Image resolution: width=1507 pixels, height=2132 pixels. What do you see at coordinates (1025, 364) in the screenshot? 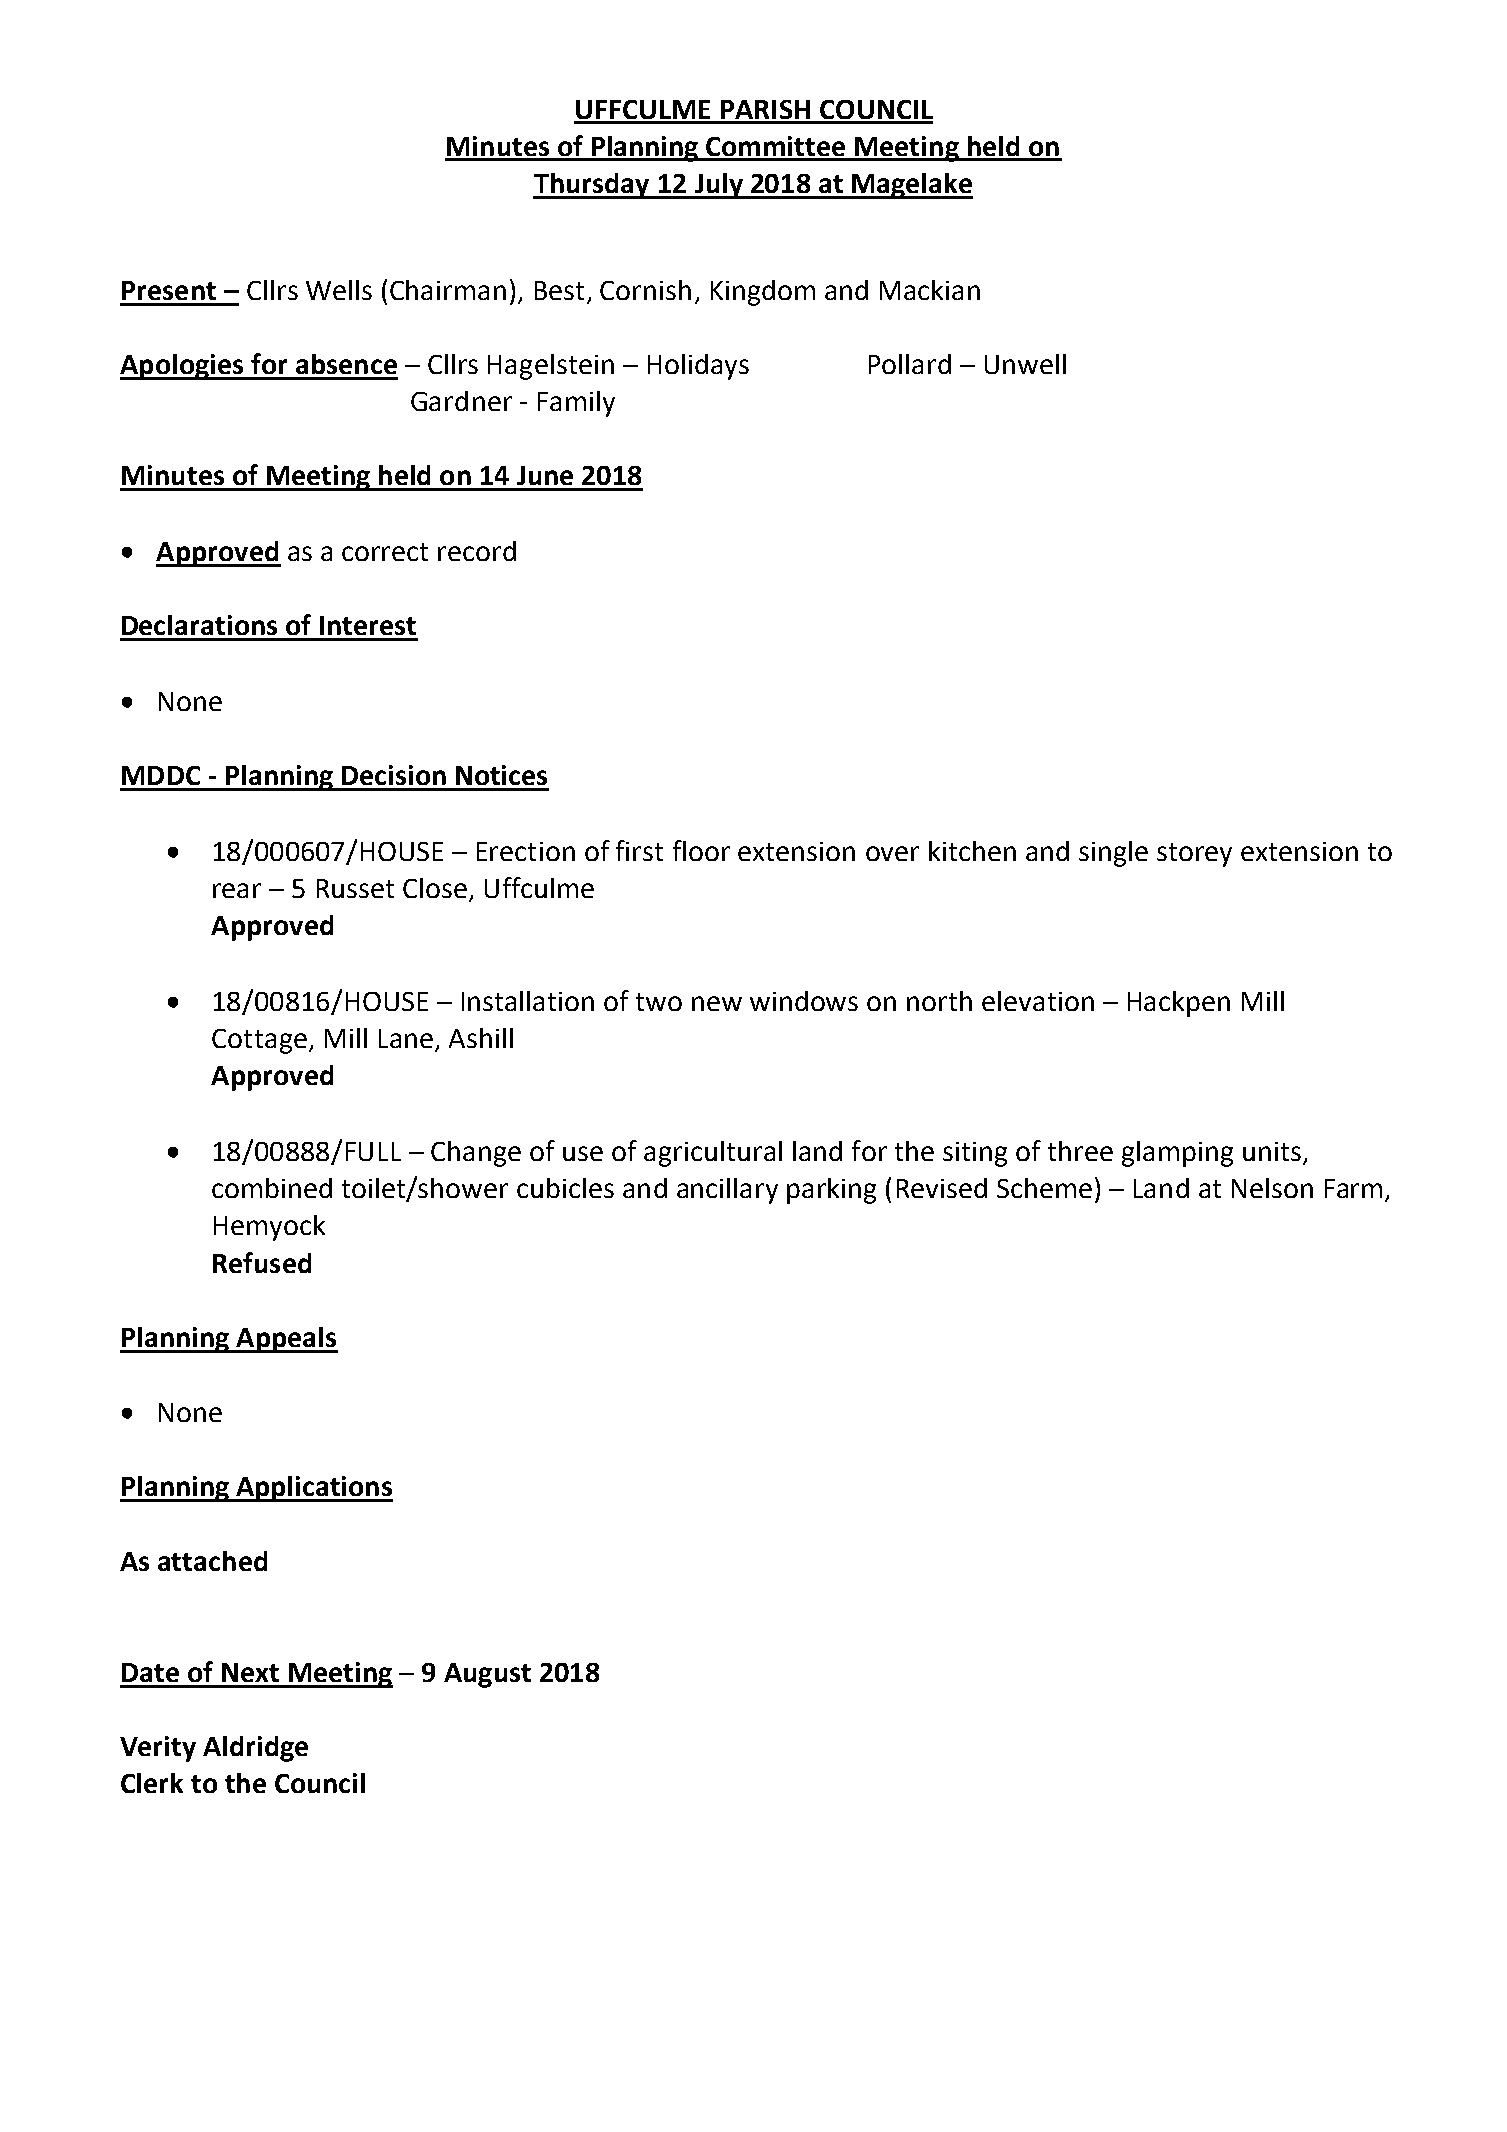
I see `Unwell` at bounding box center [1025, 364].
